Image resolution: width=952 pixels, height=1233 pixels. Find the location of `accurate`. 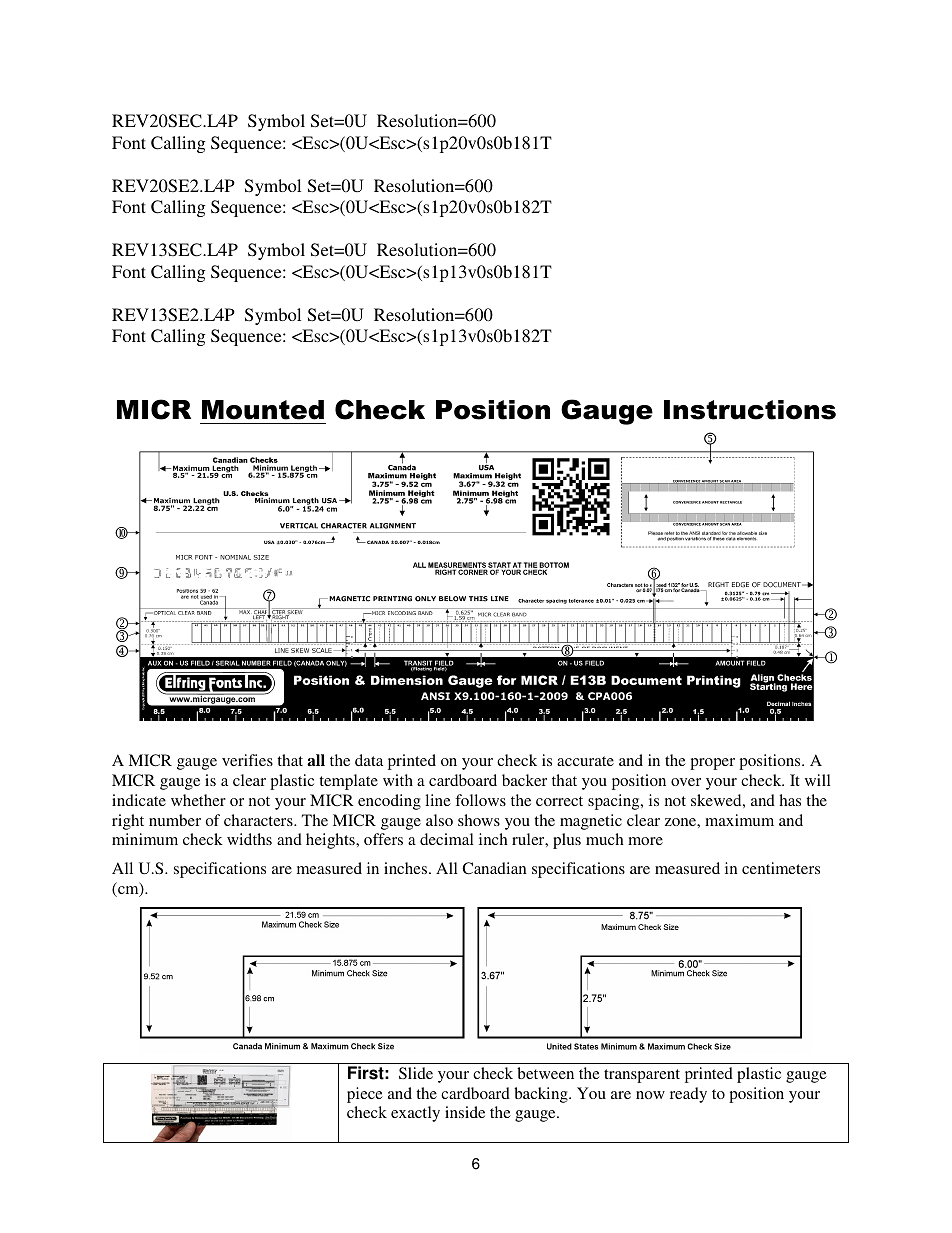

accurate is located at coordinates (585, 761).
